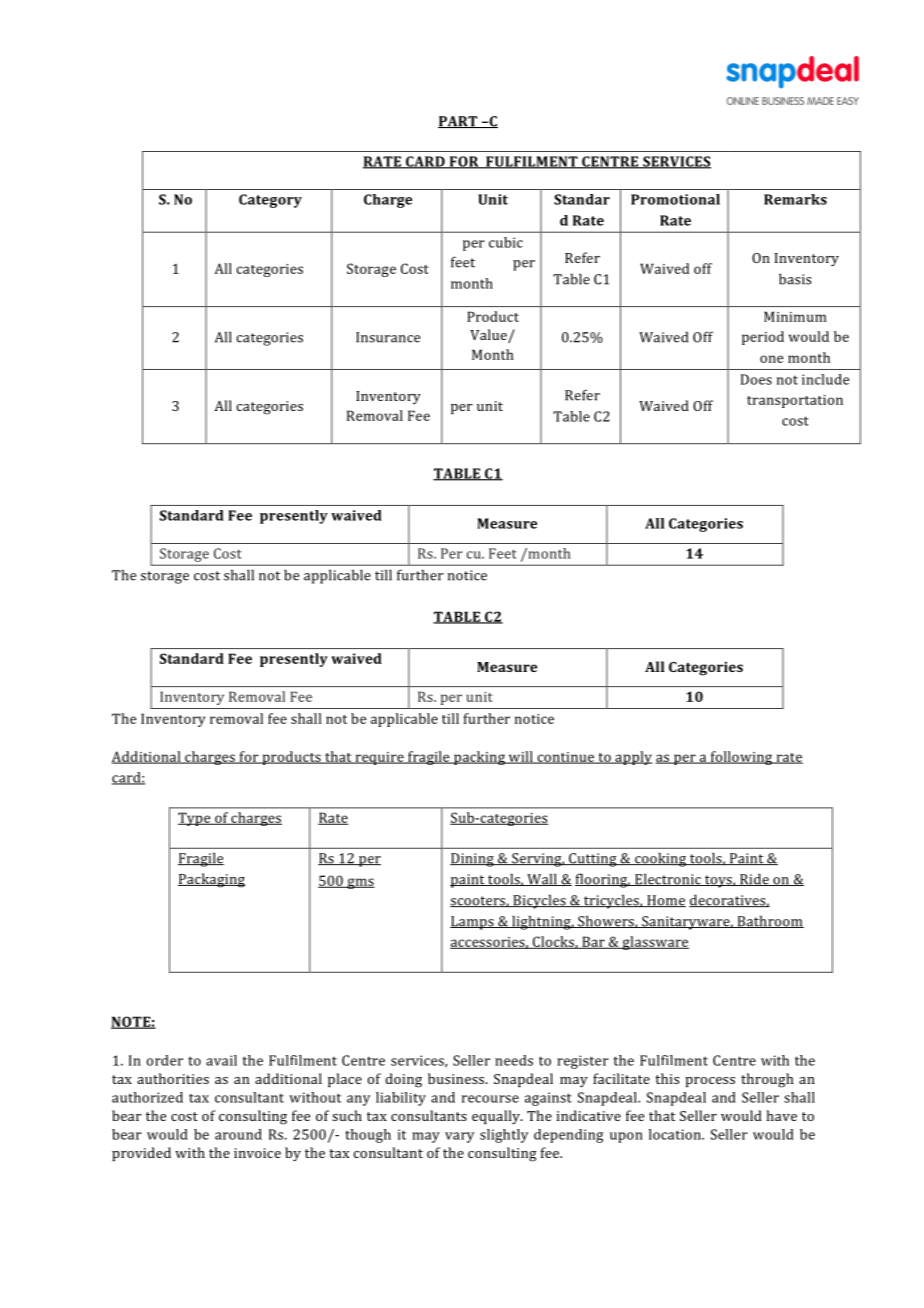 This screenshot has height=1308, width=924. I want to click on Category, so click(270, 201).
